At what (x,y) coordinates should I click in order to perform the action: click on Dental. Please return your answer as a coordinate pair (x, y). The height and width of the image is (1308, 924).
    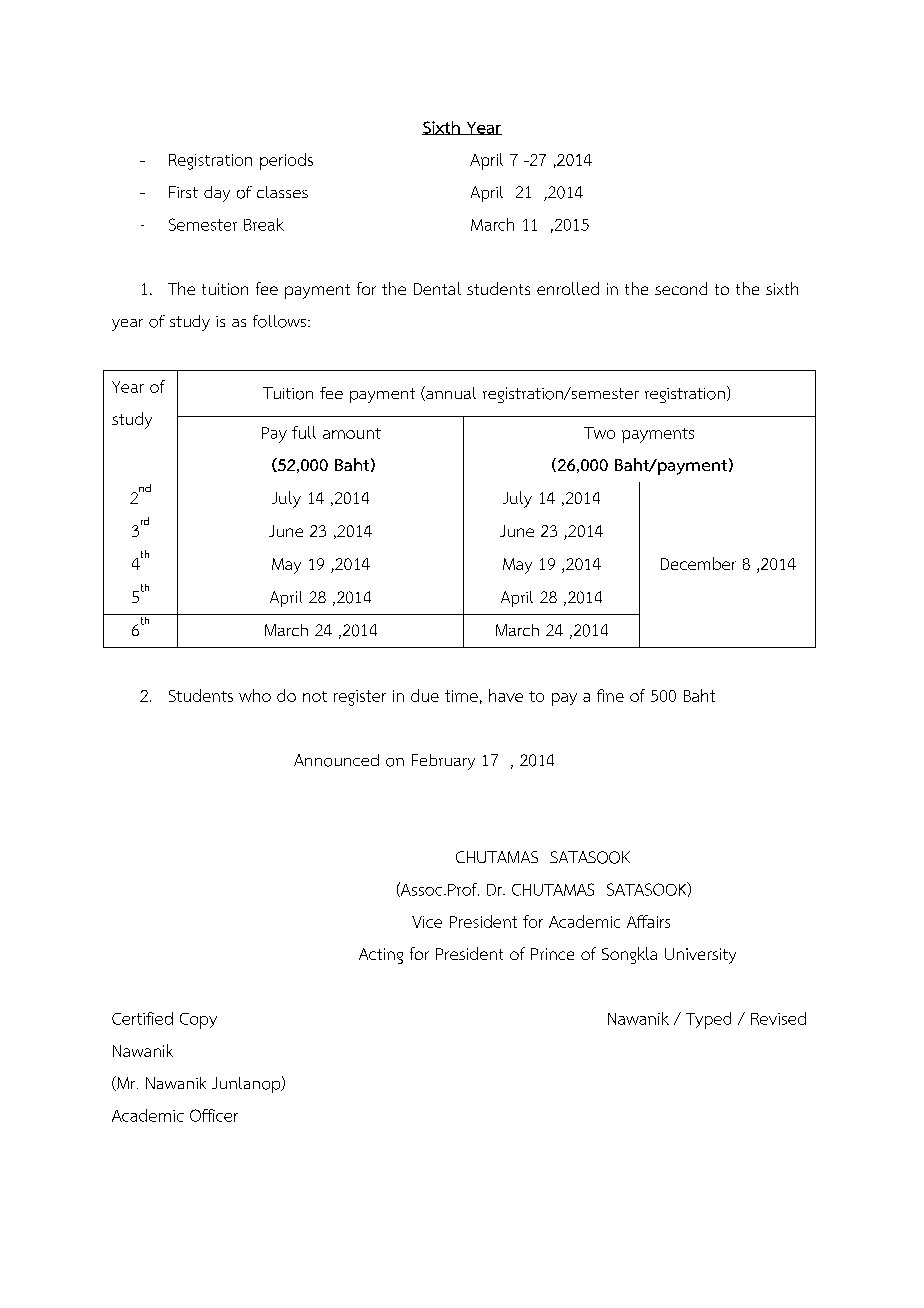
    Looking at the image, I should click on (437, 288).
